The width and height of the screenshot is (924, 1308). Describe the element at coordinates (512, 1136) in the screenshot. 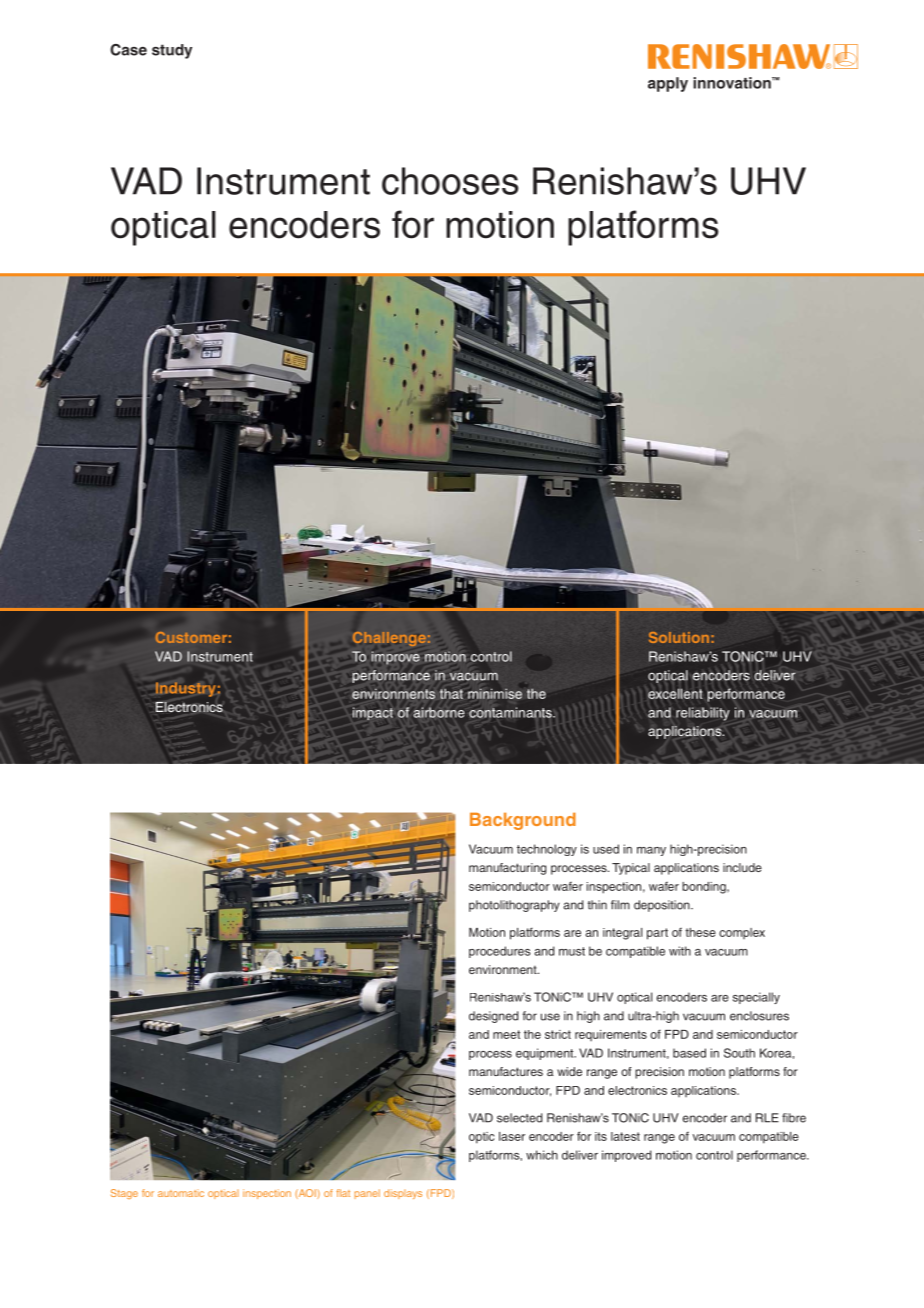

I see `laser` at that location.
